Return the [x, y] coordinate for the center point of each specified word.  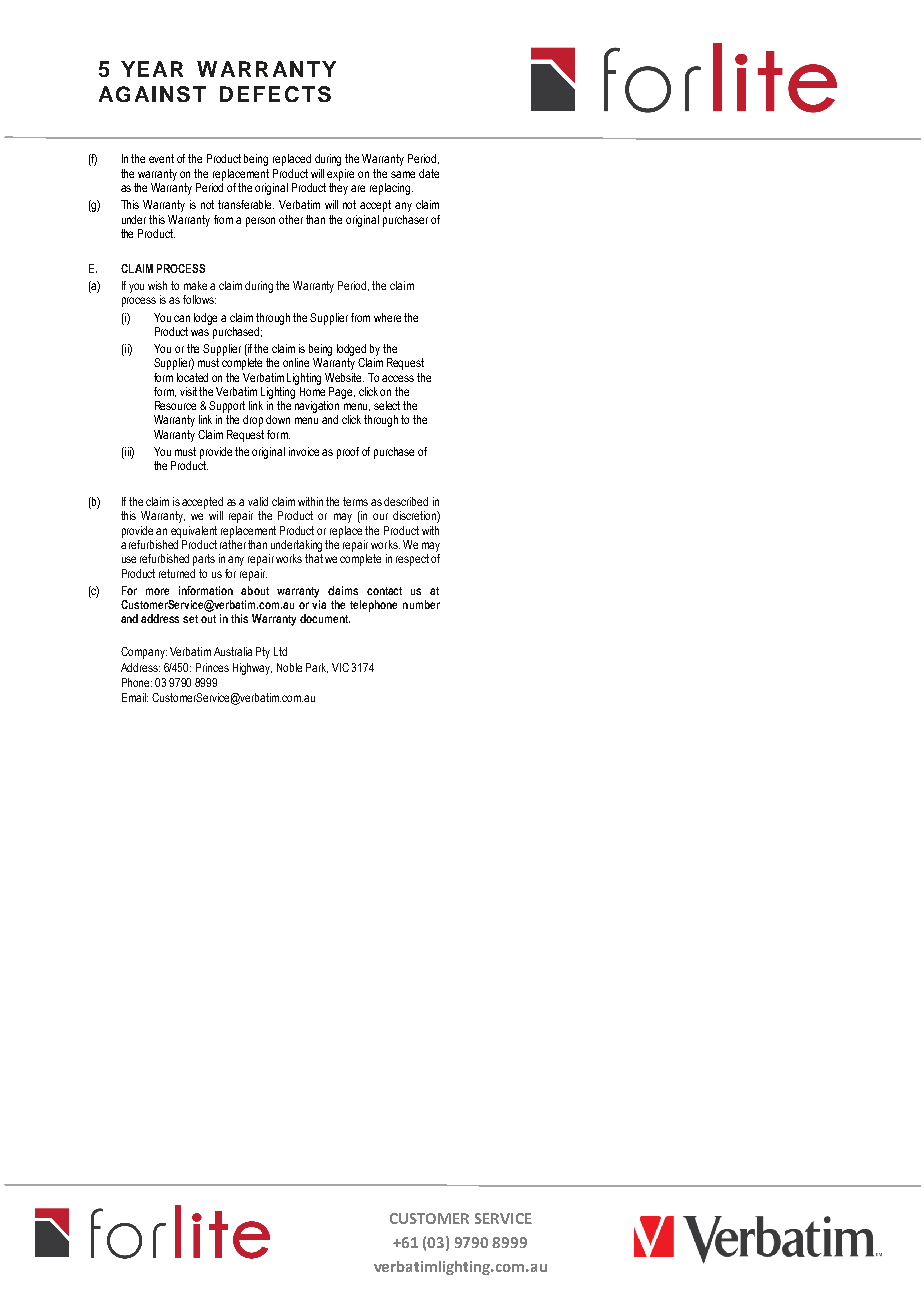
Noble [289, 667]
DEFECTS [275, 94]
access [398, 378]
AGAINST [152, 94]
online [296, 362]
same [403, 174]
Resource [175, 405]
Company [144, 653]
